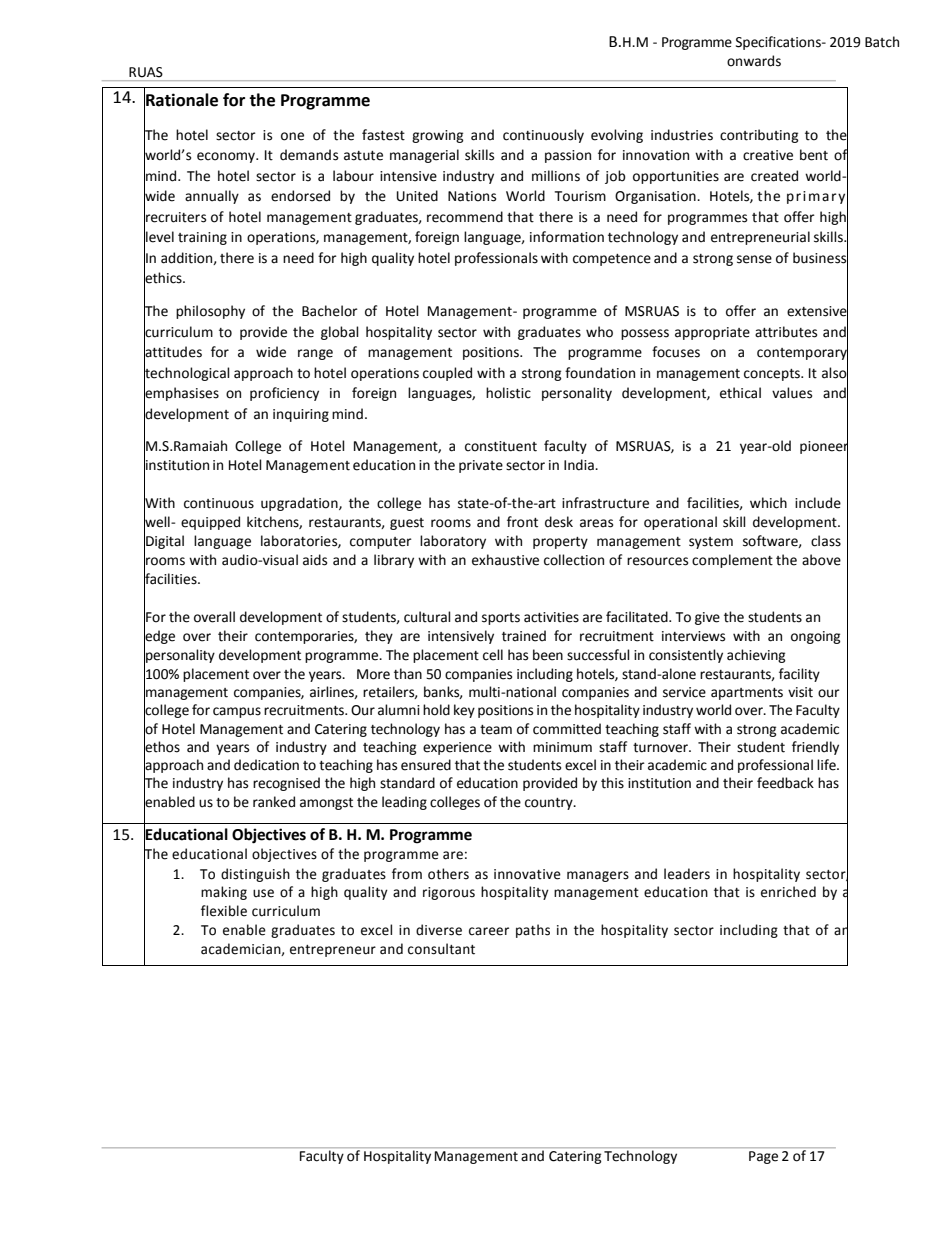 This image has height=1233, width=952. Describe the element at coordinates (315, 560) in the image. I see `aids` at that location.
